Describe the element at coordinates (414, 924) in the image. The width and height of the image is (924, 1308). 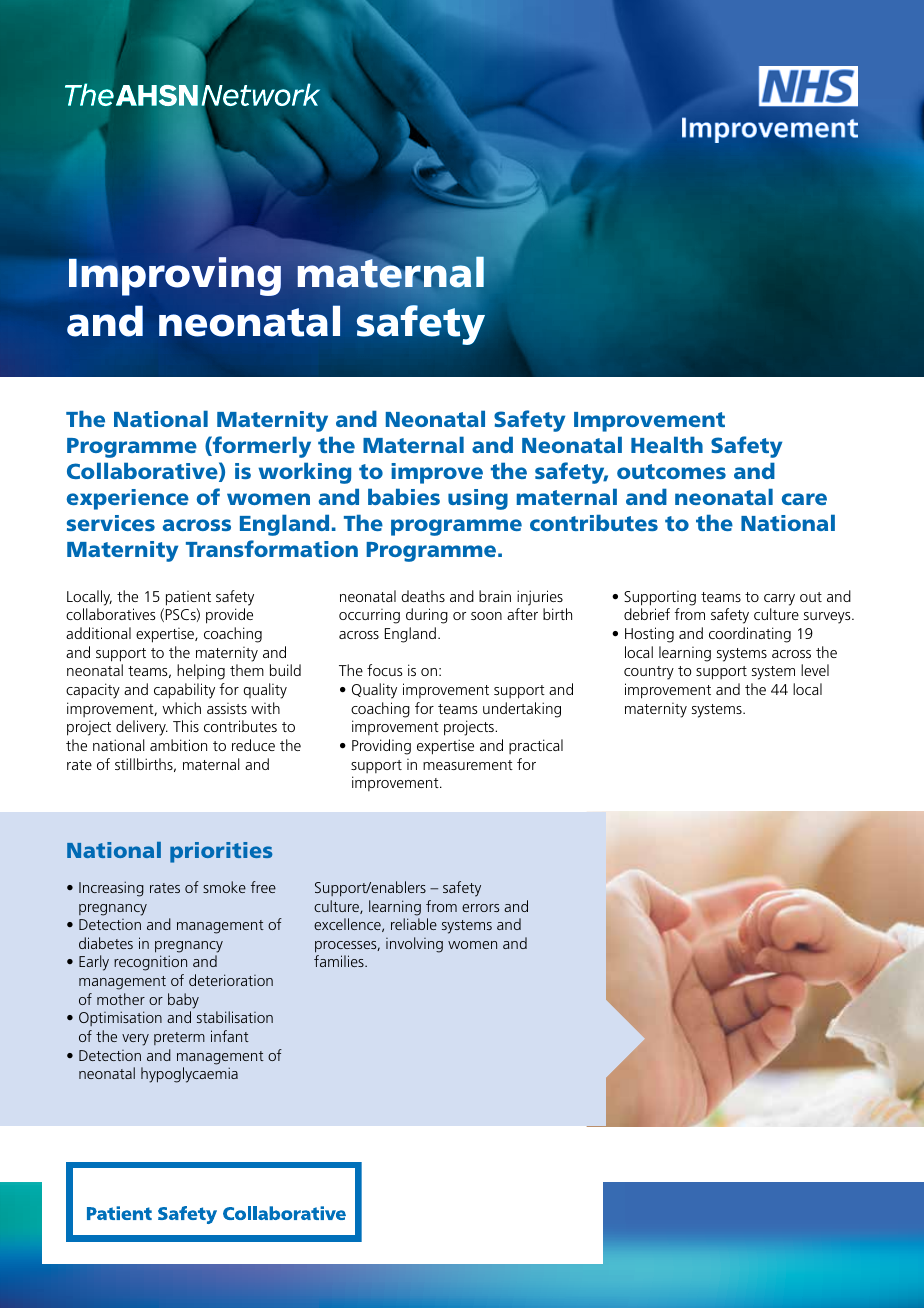
I see `reliable` at that location.
